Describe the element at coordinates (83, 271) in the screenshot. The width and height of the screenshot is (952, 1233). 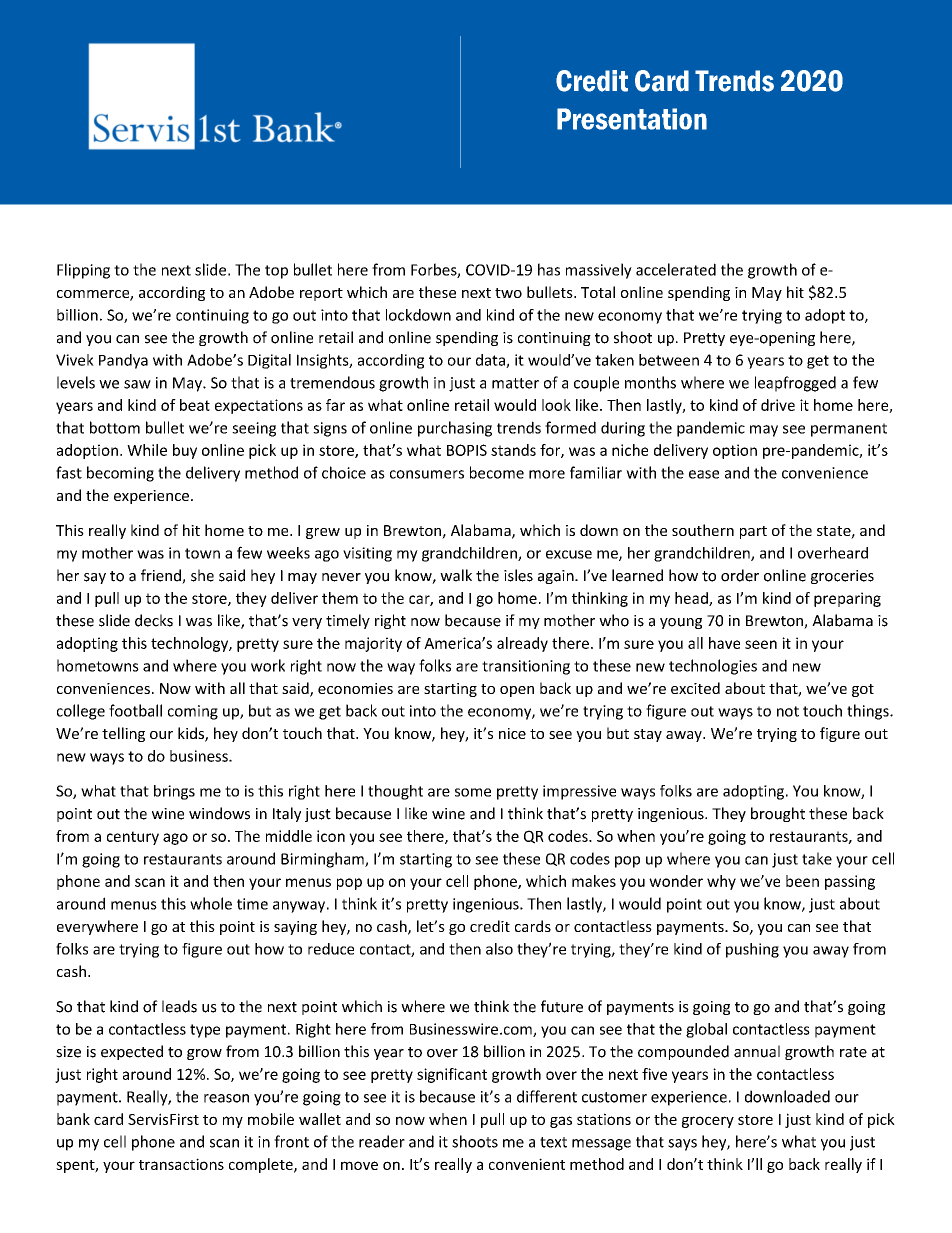
I see `Flipping` at that location.
